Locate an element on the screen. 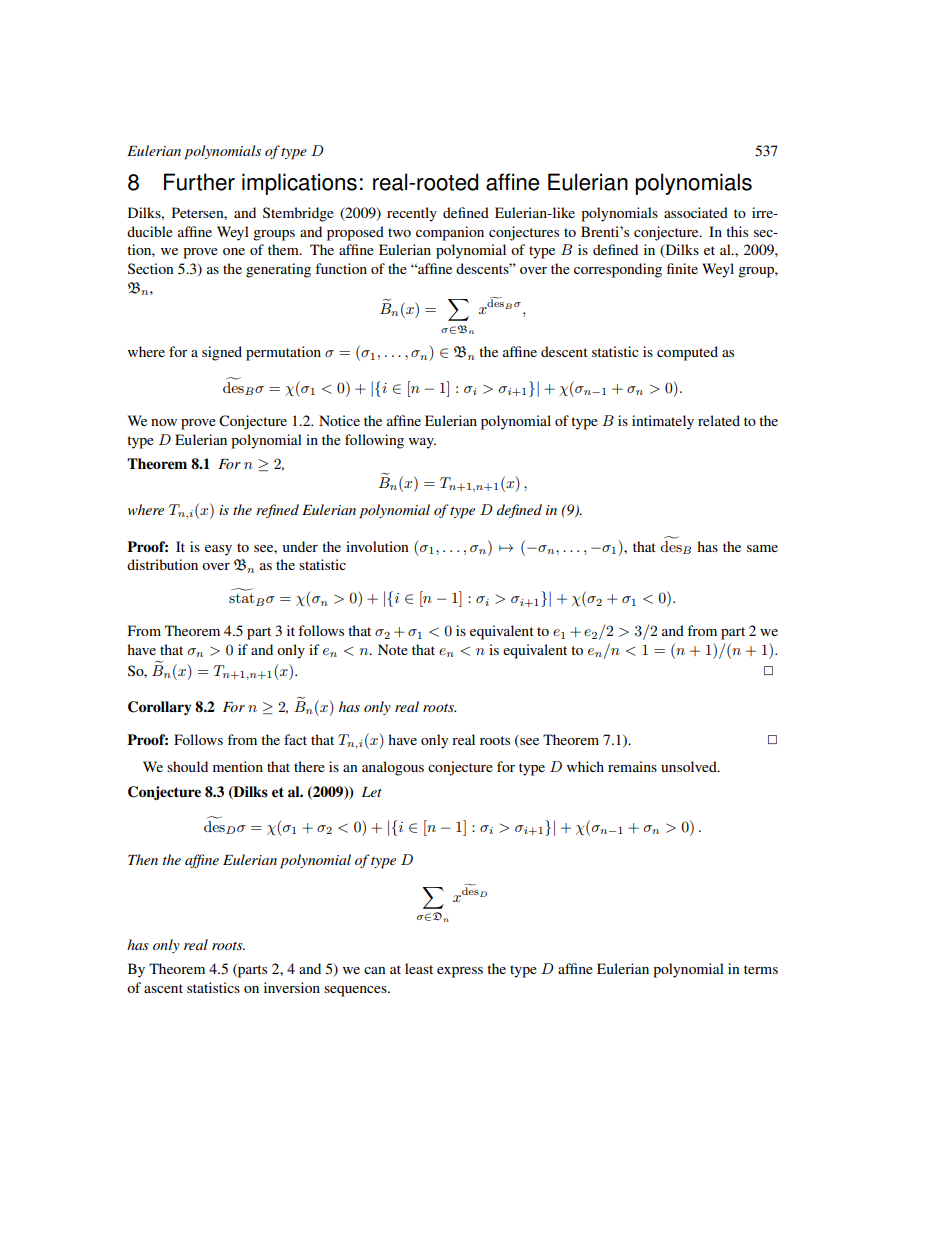 The image size is (952, 1233). should is located at coordinates (187, 766).
